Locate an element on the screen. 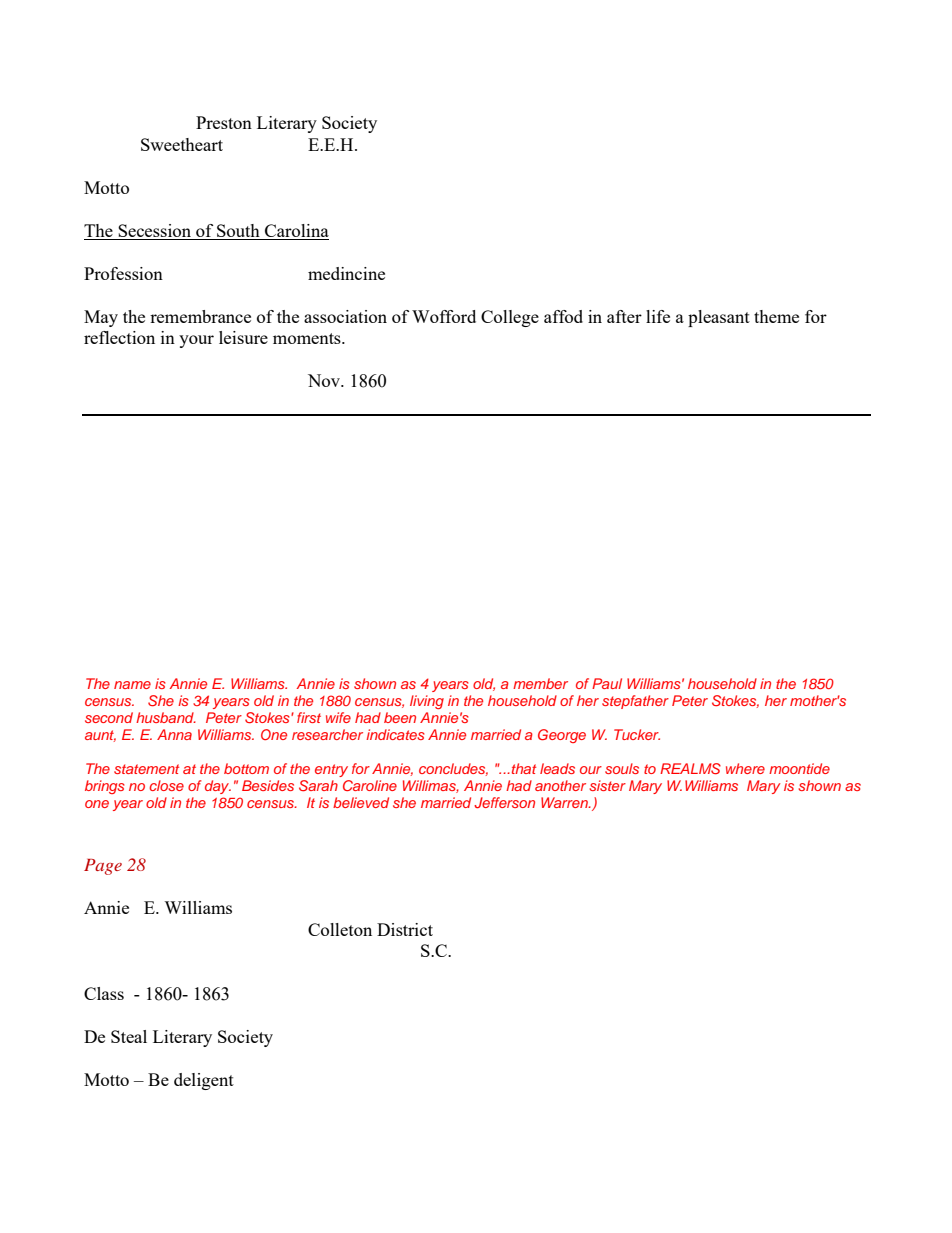 Image resolution: width=952 pixels, height=1233 pixels. District is located at coordinates (405, 929).
